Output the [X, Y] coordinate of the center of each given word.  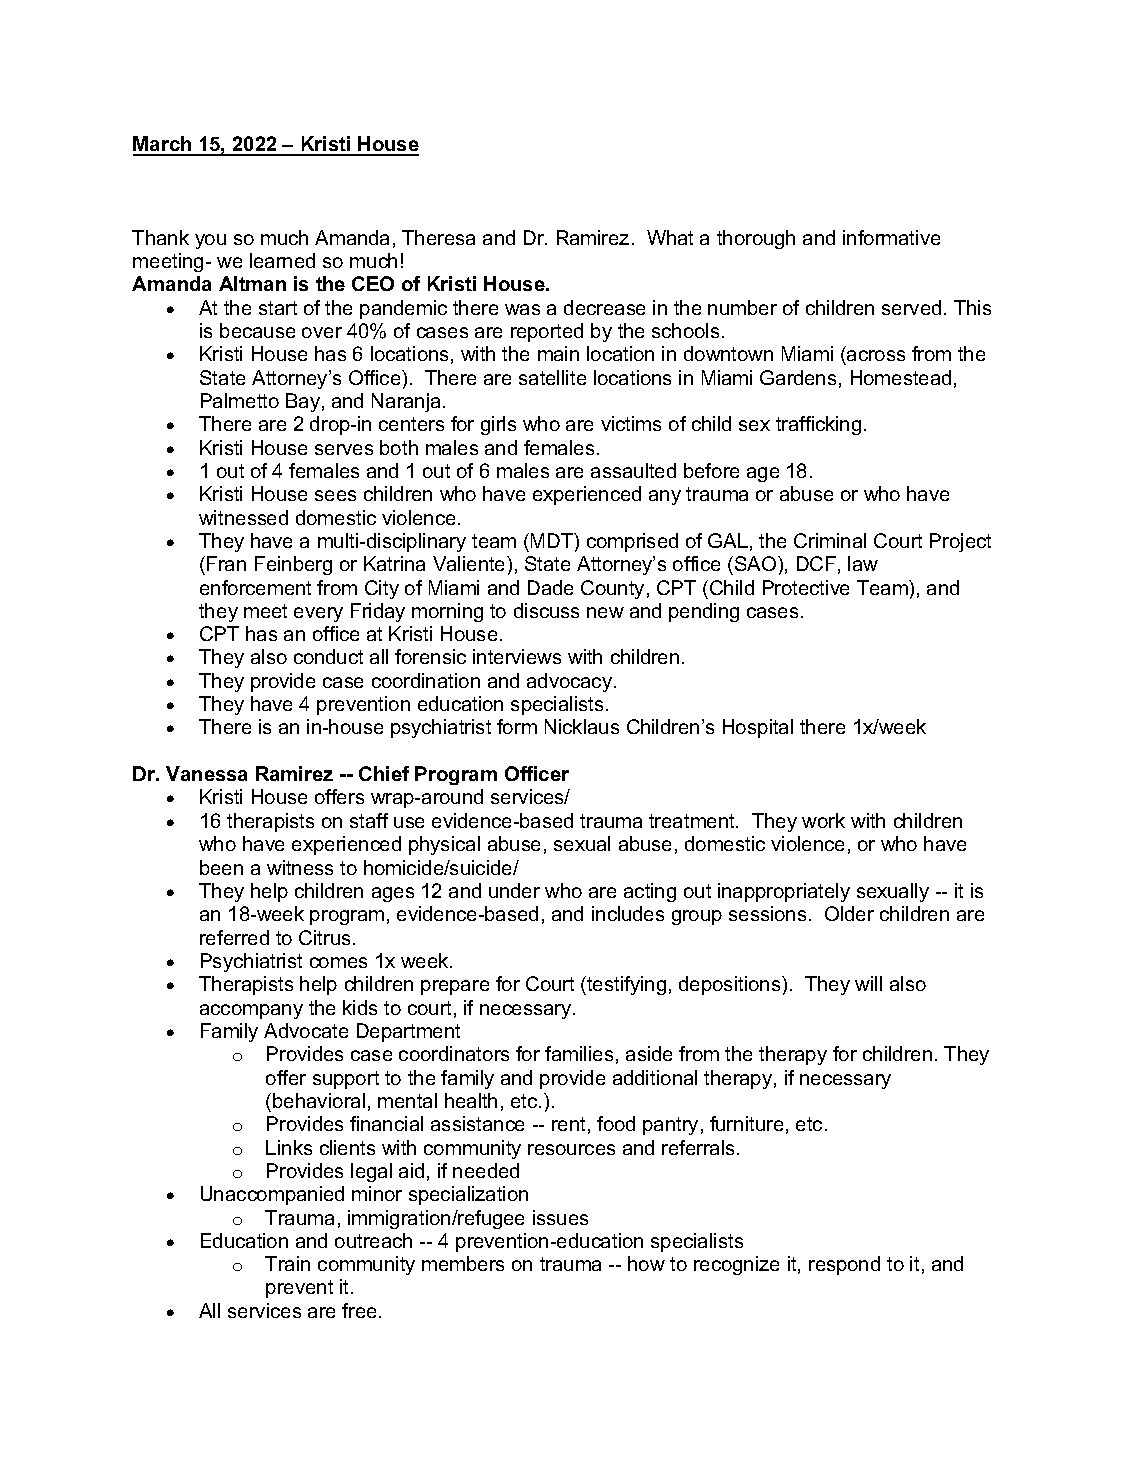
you [210, 241]
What [670, 237]
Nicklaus [582, 726]
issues [560, 1217]
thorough [756, 239]
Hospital [758, 728]
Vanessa [206, 773]
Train [287, 1263]
